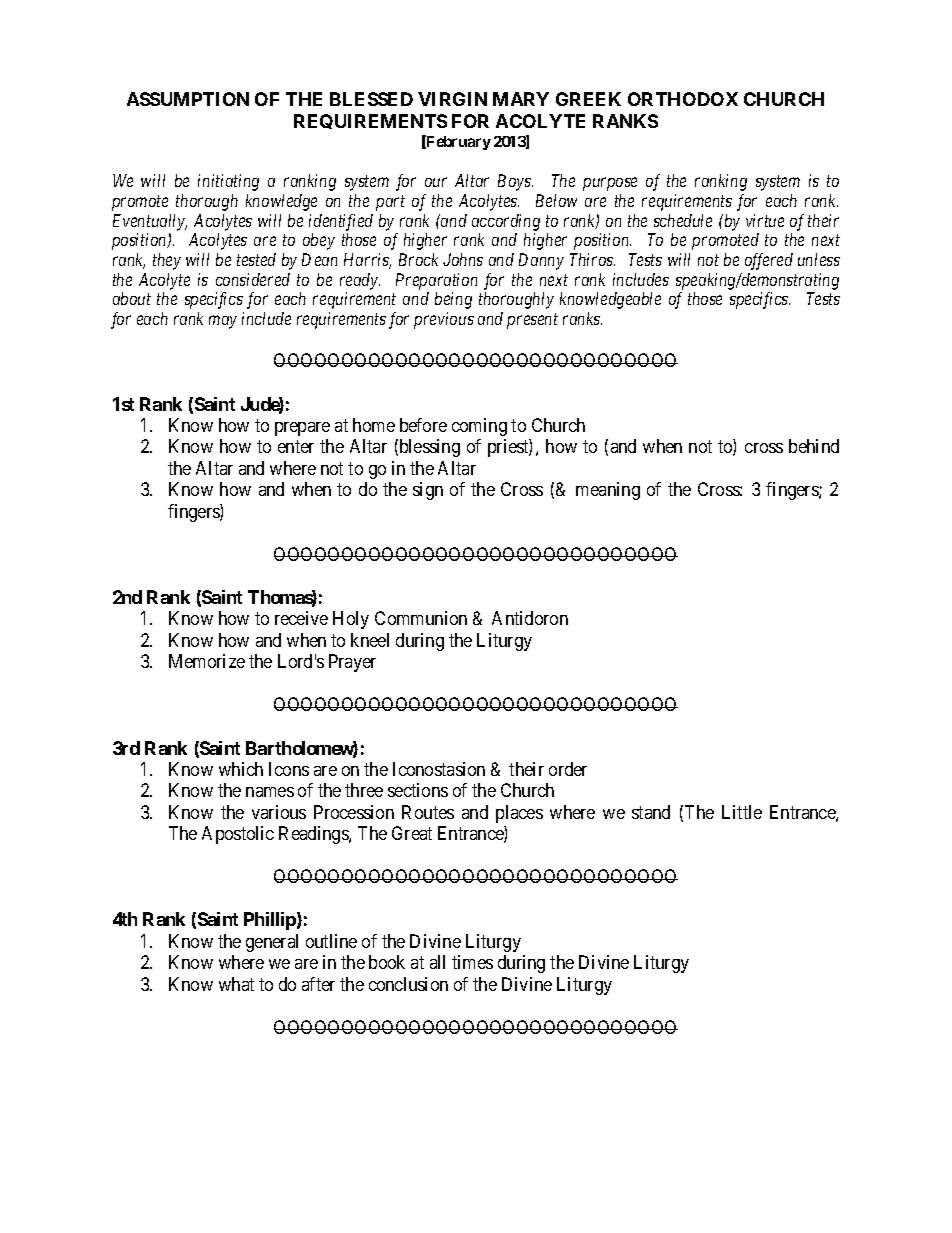 The width and height of the page is (952, 1233). What do you see at coordinates (188, 99) in the page?
I see `ASSUMPTION` at bounding box center [188, 99].
